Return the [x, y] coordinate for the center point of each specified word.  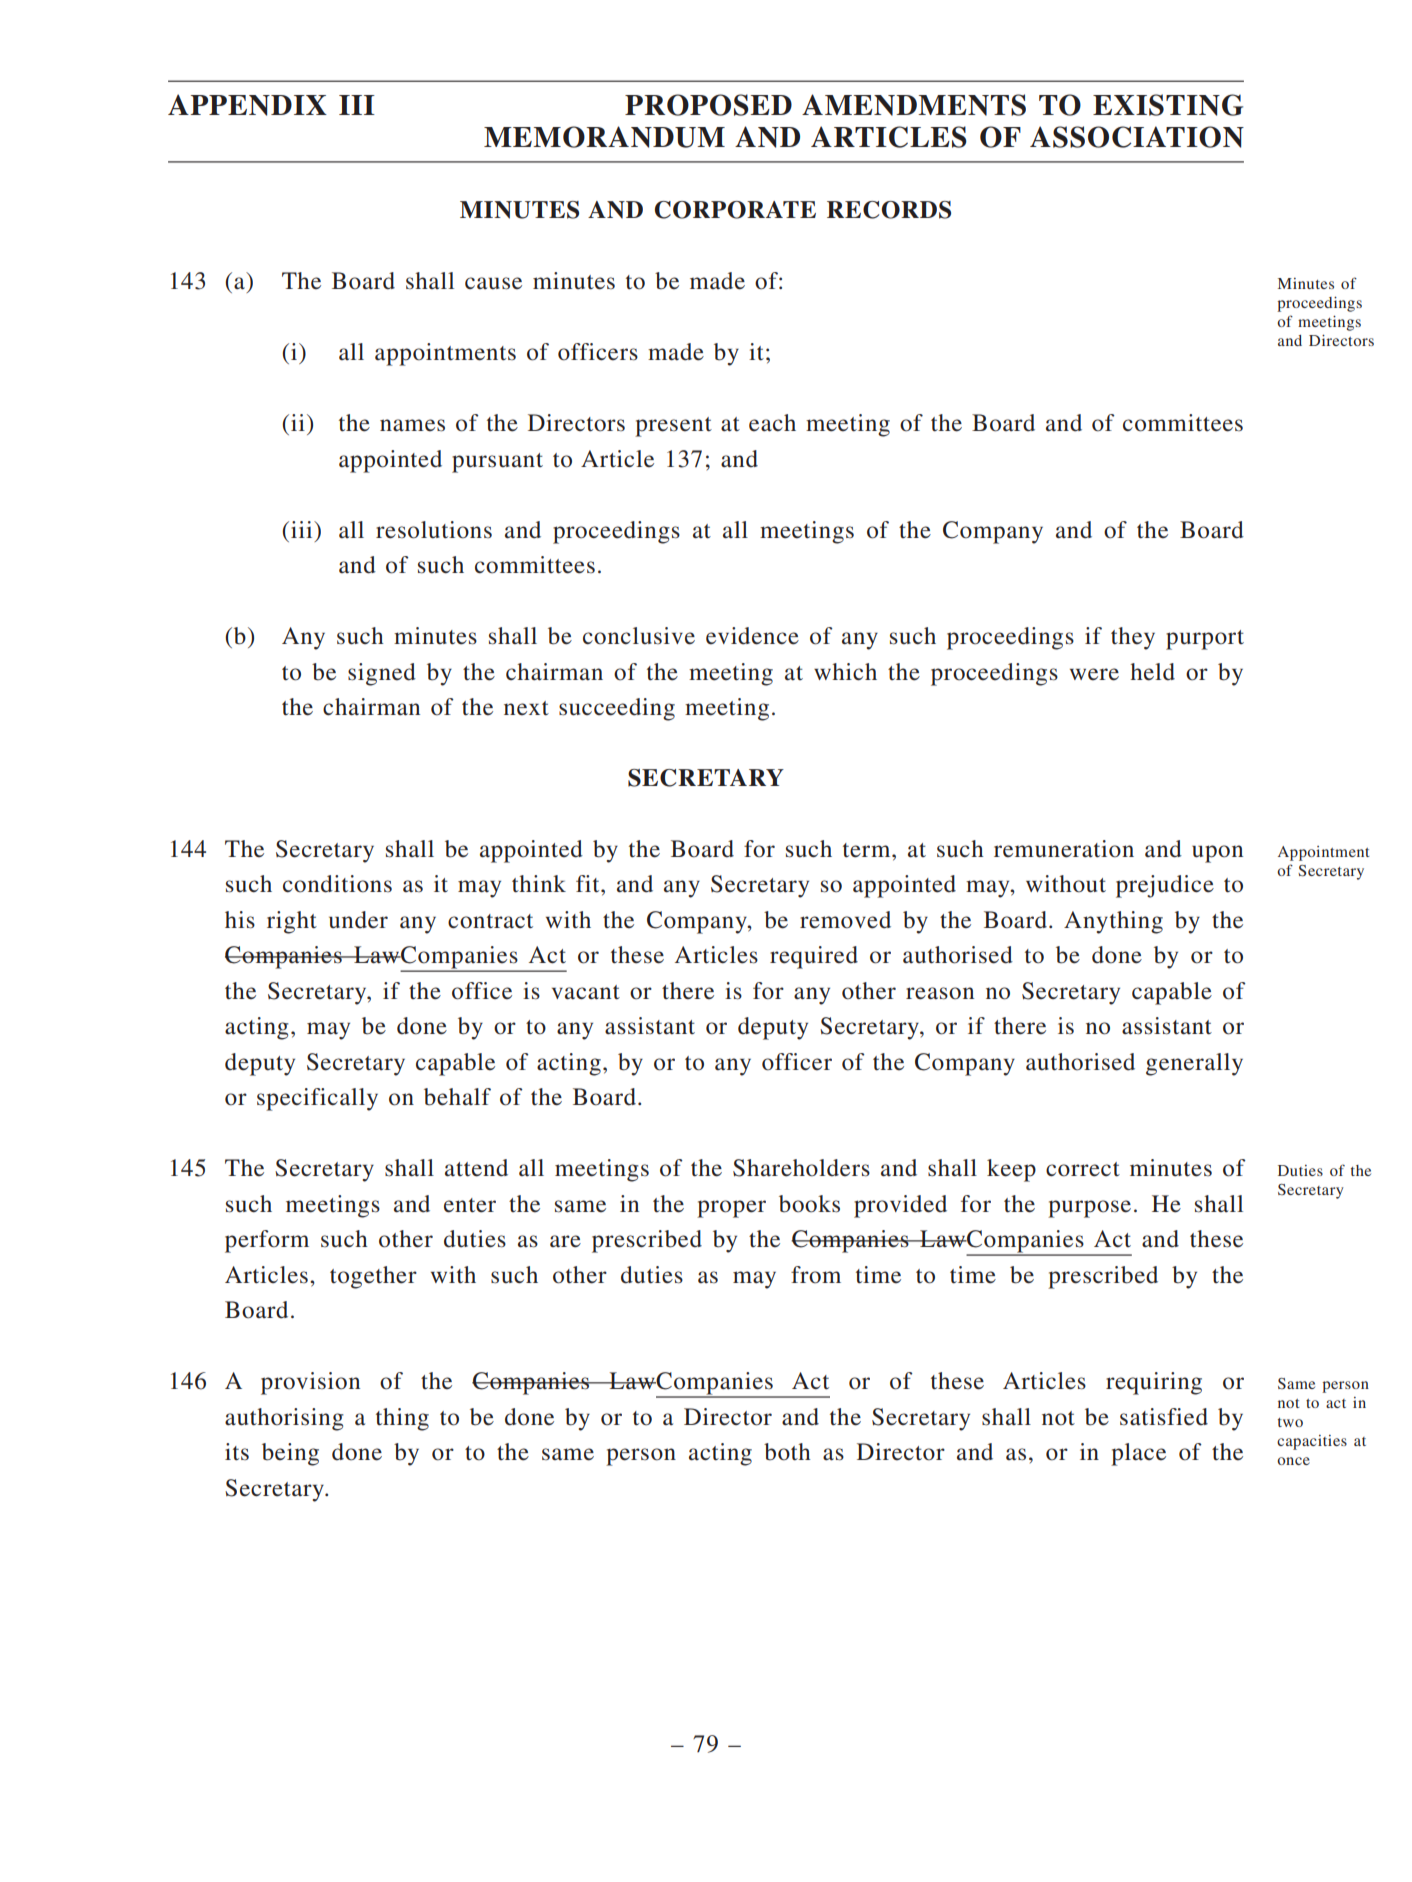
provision [310, 1383]
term [868, 850]
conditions [337, 884]
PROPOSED [708, 105]
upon [1217, 854]
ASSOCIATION [1137, 137]
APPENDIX [247, 105]
